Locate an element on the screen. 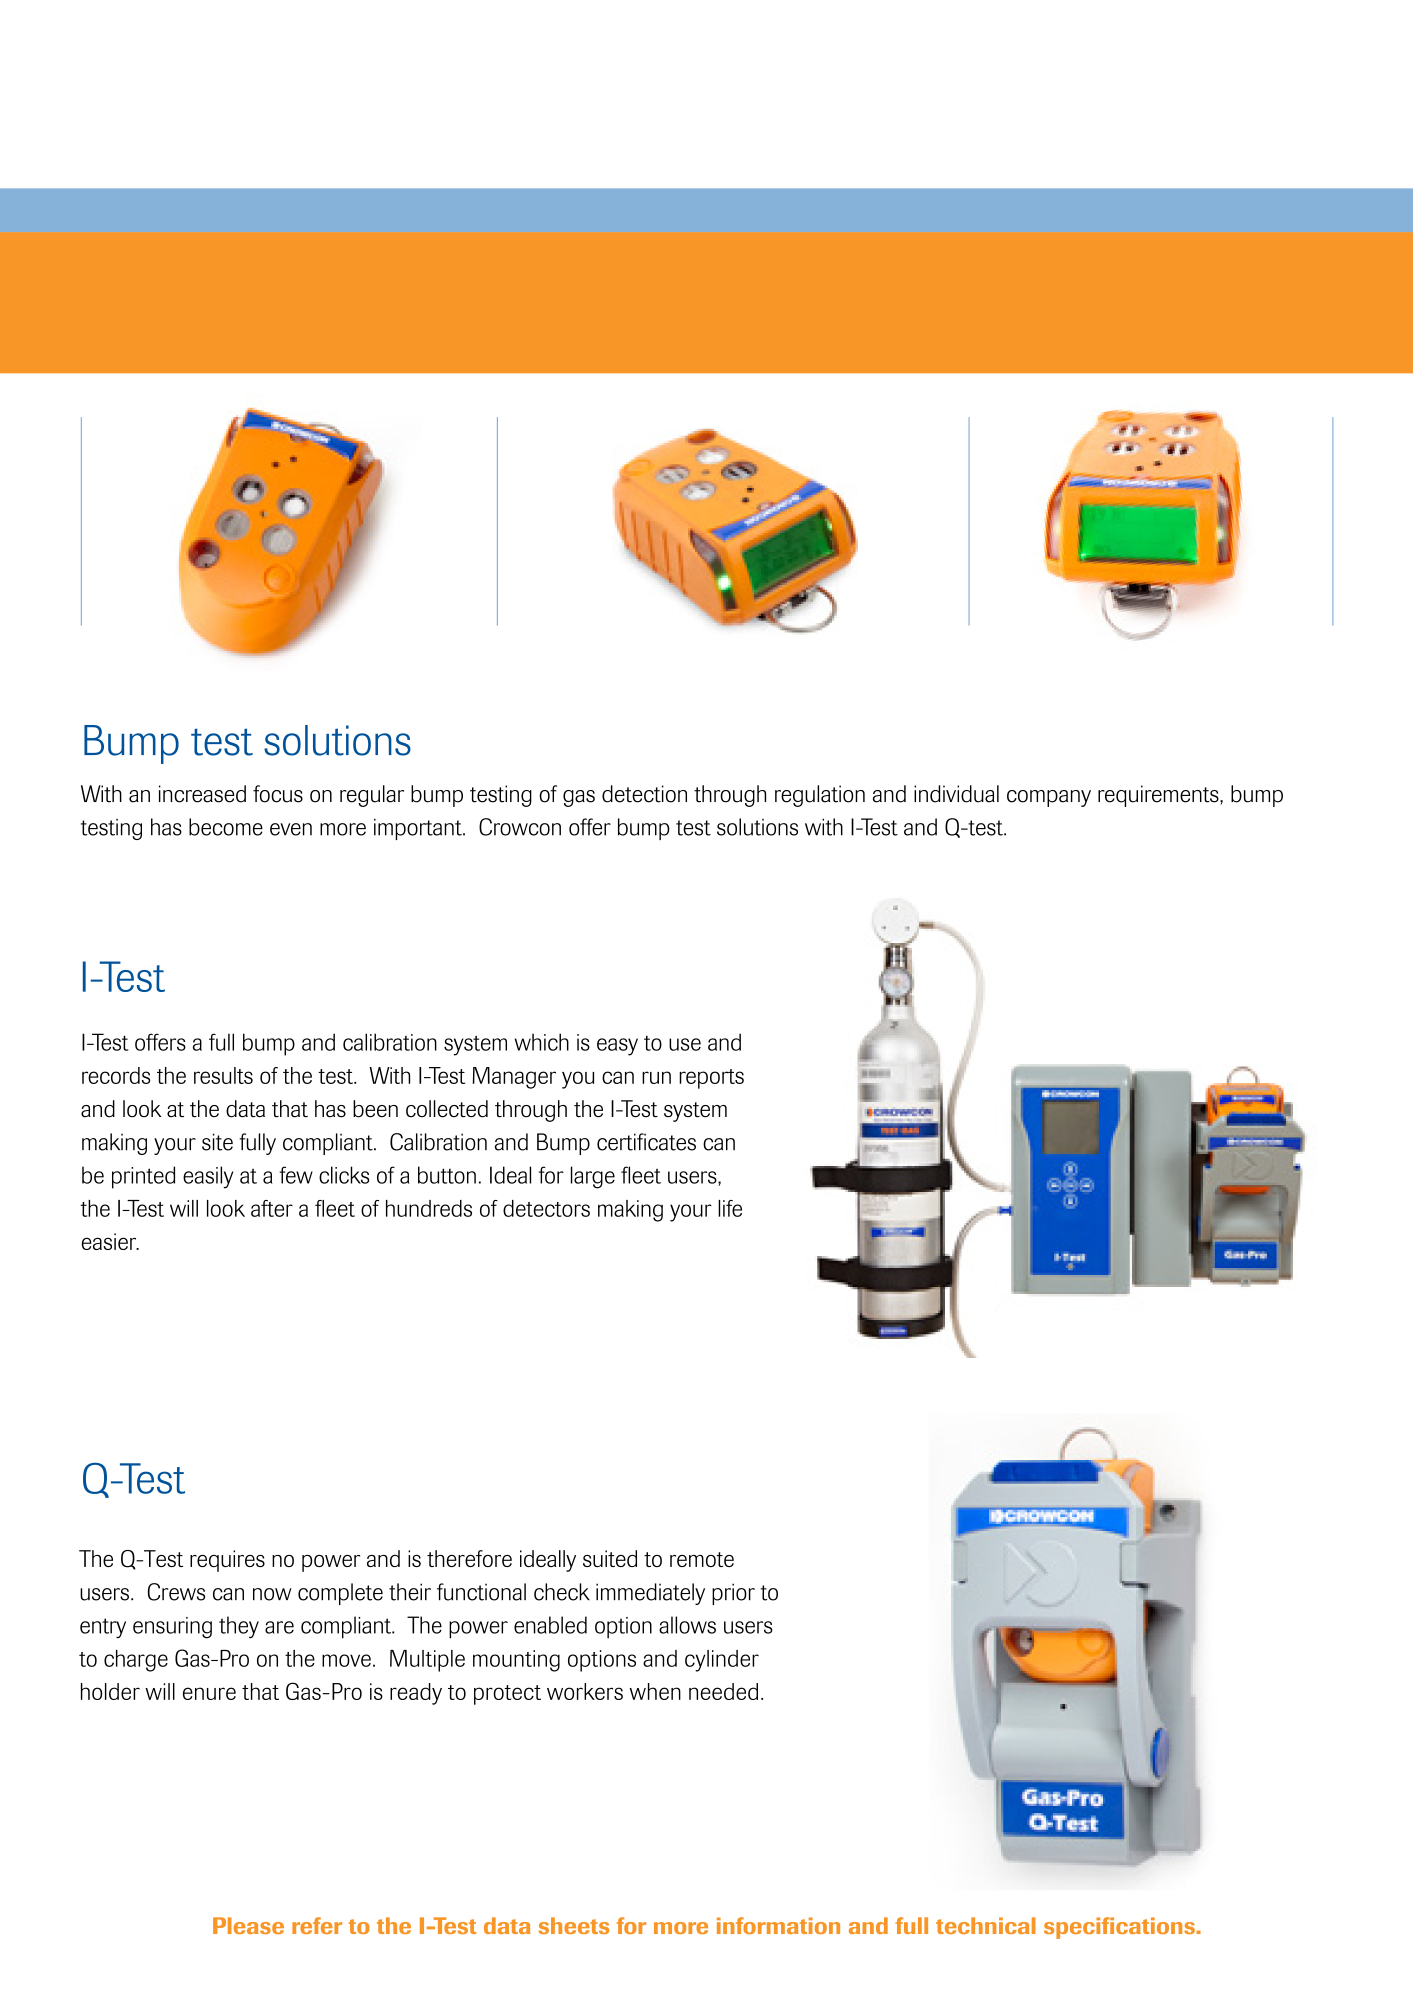 The image size is (1413, 1998). easier is located at coordinates (110, 1241).
